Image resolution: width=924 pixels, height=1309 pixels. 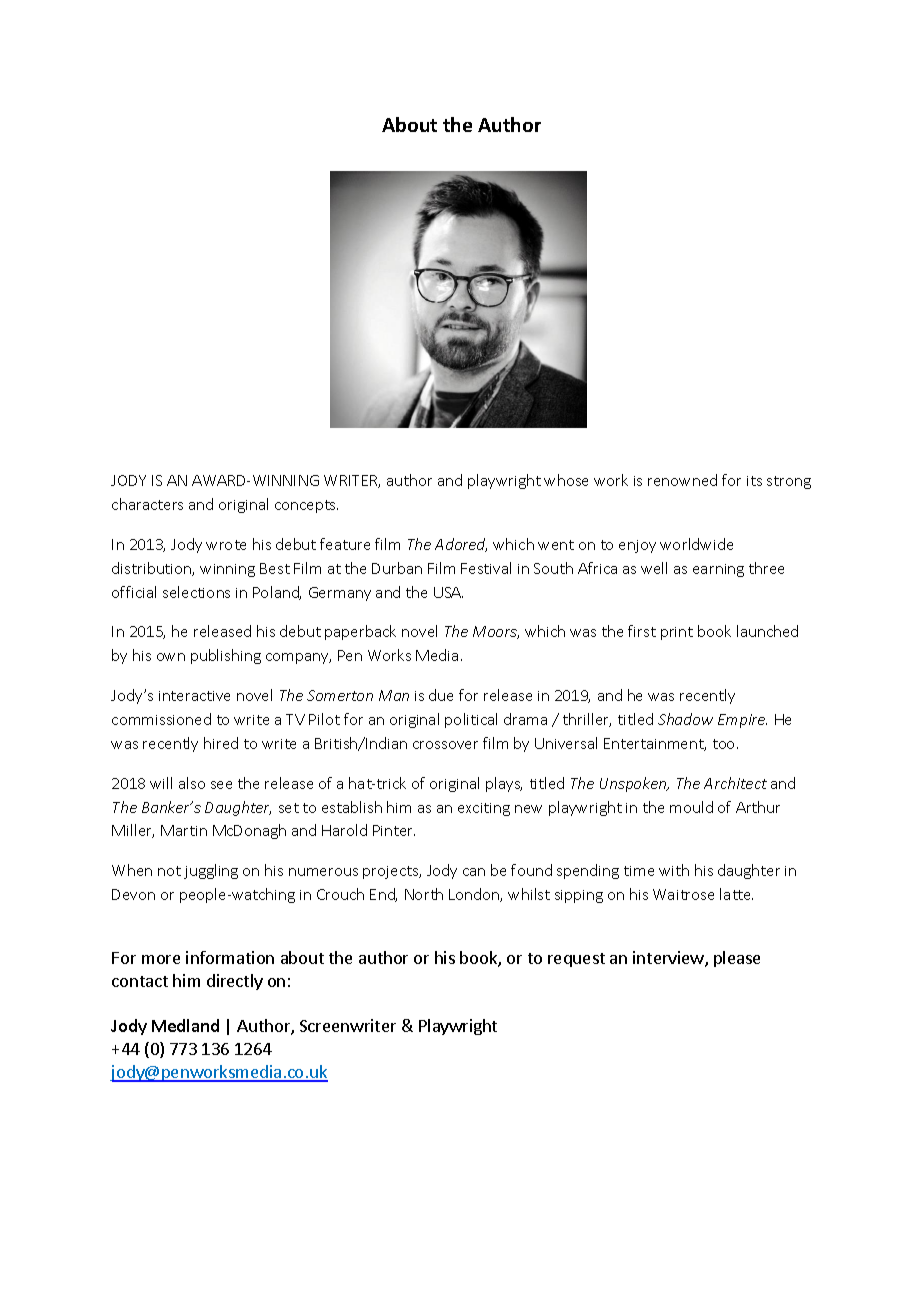 What do you see at coordinates (566, 480) in the image?
I see `whose` at bounding box center [566, 480].
